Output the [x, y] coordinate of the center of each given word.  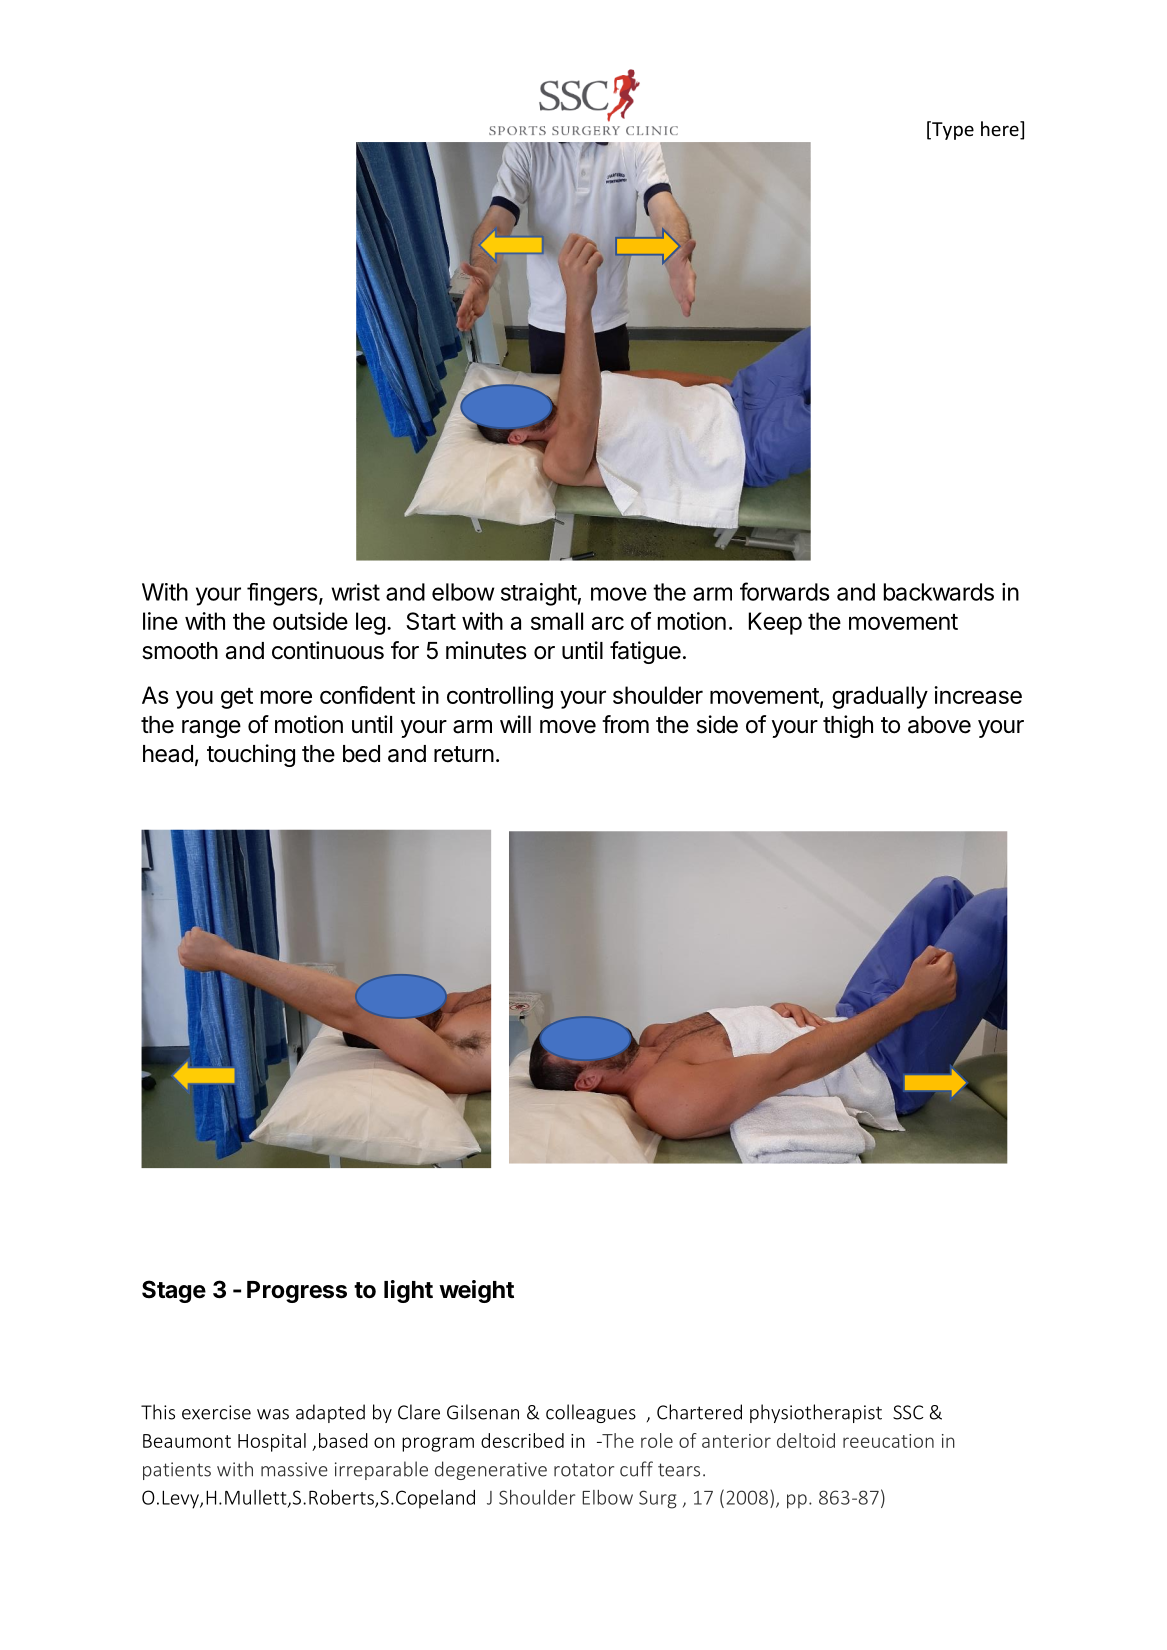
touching [251, 755]
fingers [282, 594]
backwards [939, 592]
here [1001, 130]
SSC [908, 1412]
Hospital [272, 1442]
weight [476, 1291]
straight [539, 594]
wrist [355, 592]
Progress [297, 1292]
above [939, 725]
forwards [784, 591]
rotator [584, 1470]
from [625, 724]
